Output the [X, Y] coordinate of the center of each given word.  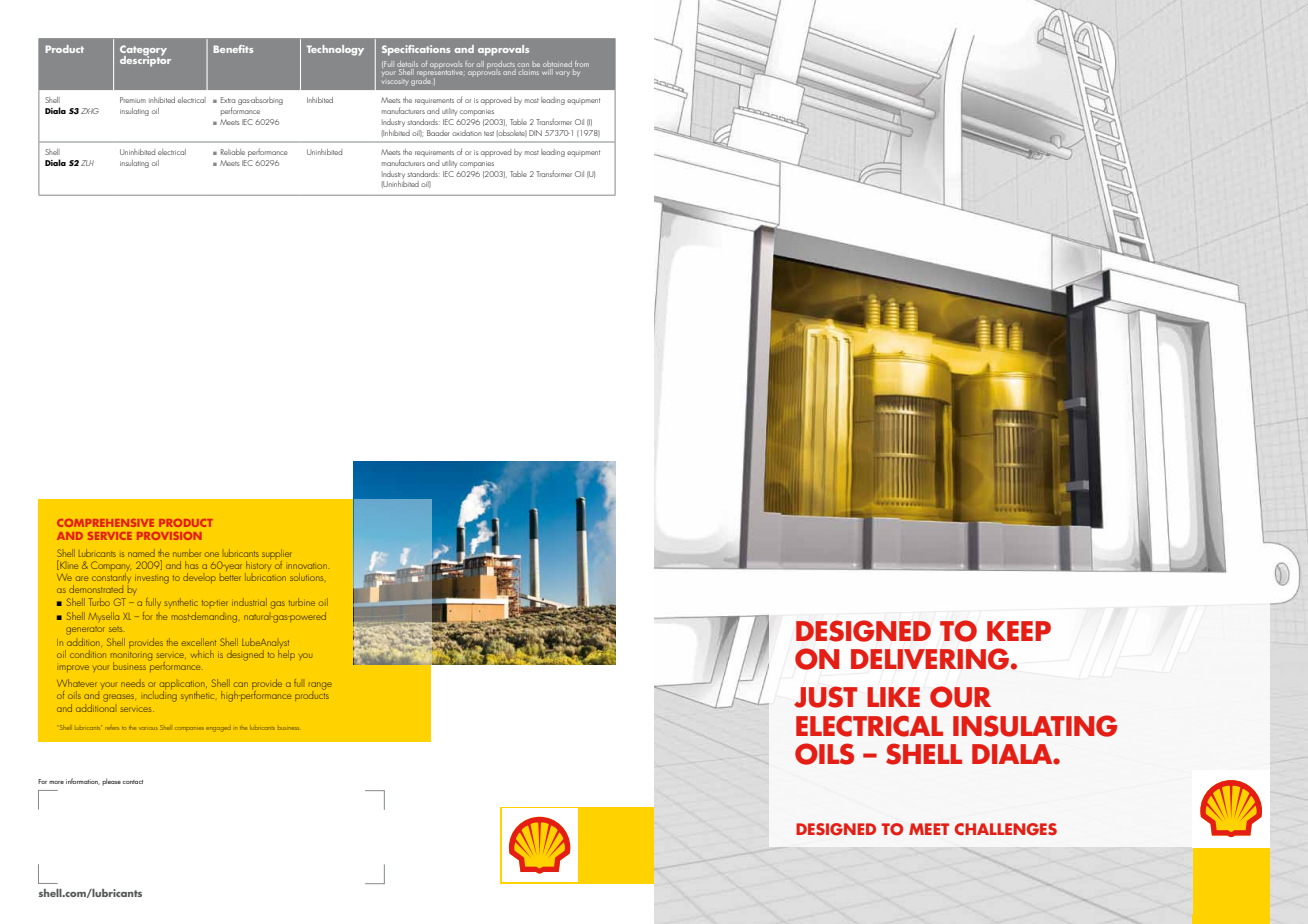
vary [563, 74]
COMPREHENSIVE [105, 523]
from [582, 64]
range [320, 686]
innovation [307, 566]
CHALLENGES [1005, 829]
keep [1019, 631]
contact [132, 782]
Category [143, 51]
